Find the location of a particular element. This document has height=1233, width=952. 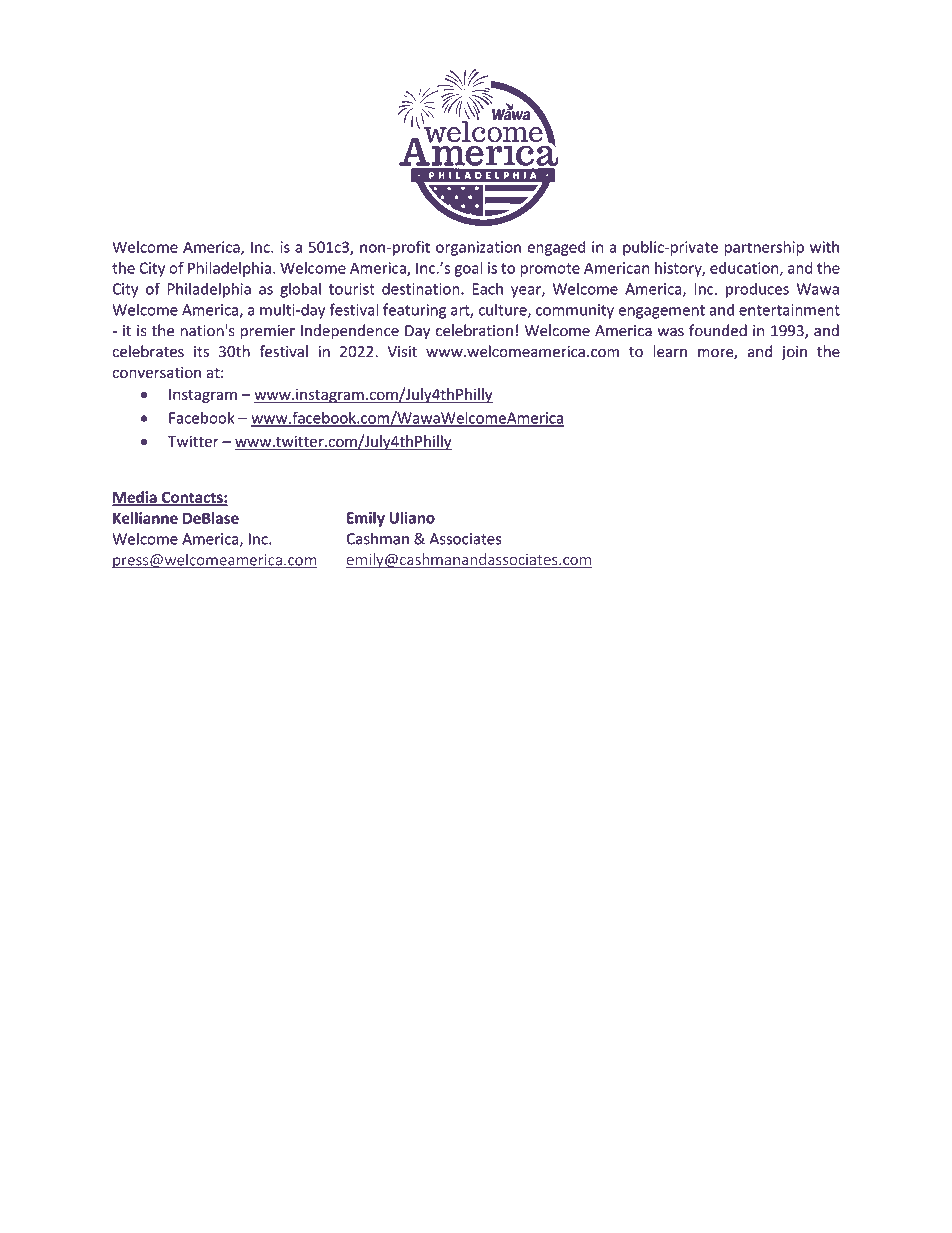

its is located at coordinates (201, 352).
